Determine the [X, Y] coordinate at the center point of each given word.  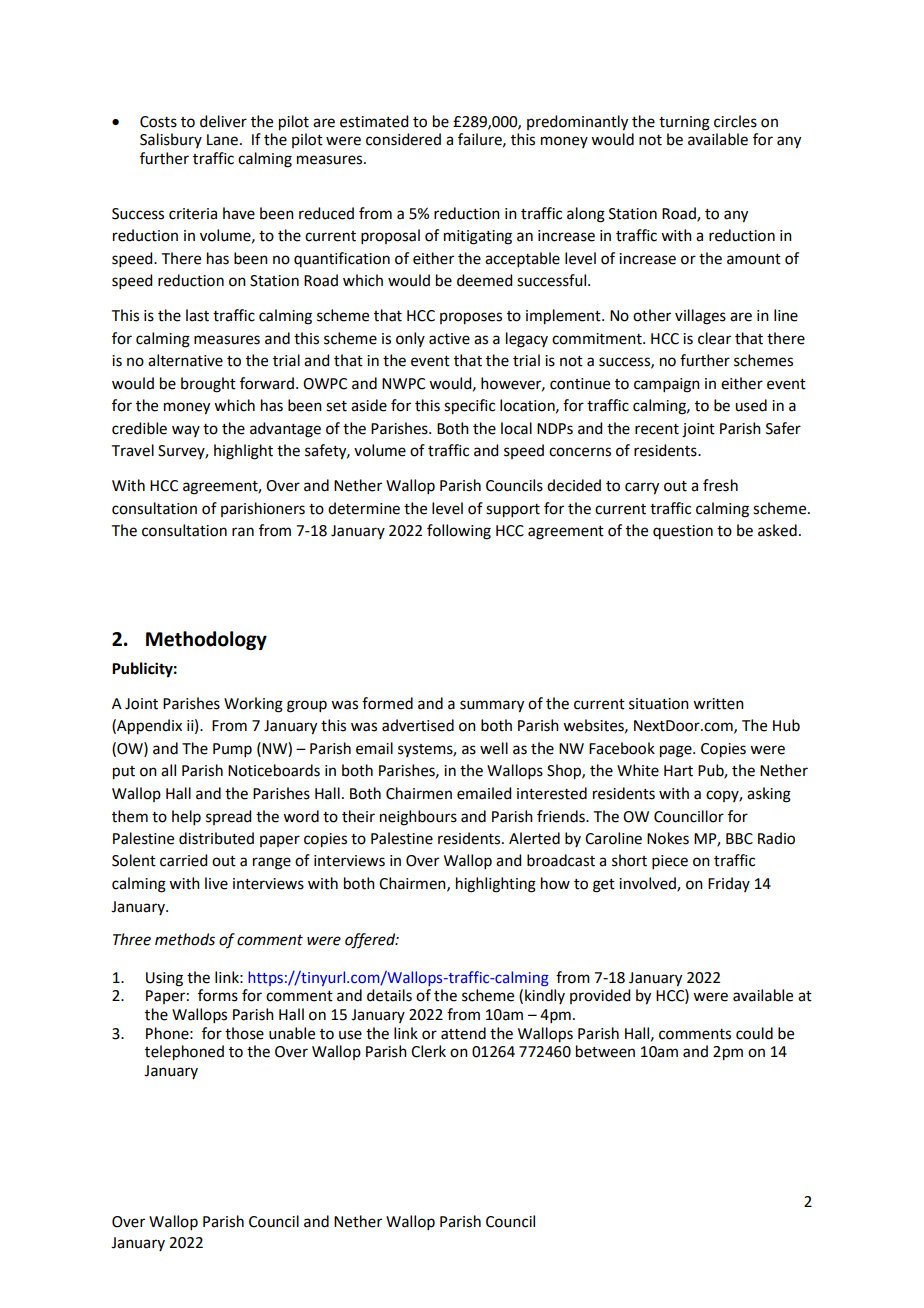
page [677, 751]
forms [218, 995]
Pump [232, 750]
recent [657, 429]
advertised [418, 725]
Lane [222, 140]
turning [684, 123]
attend [463, 1033]
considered [403, 139]
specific [469, 407]
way [186, 431]
